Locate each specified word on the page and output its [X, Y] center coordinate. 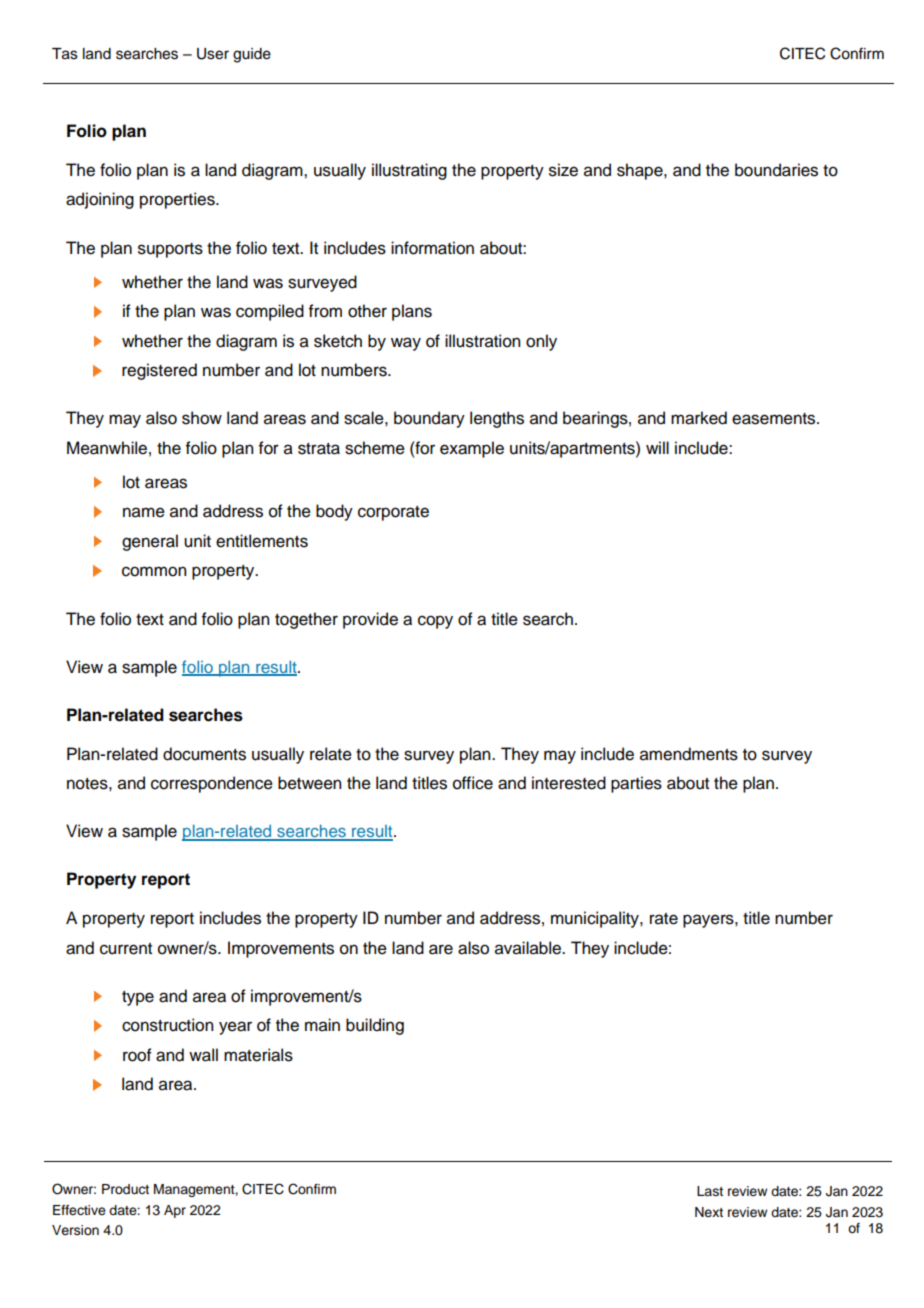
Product [125, 1189]
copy [435, 622]
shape [641, 171]
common [154, 571]
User [213, 54]
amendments [689, 754]
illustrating [409, 171]
